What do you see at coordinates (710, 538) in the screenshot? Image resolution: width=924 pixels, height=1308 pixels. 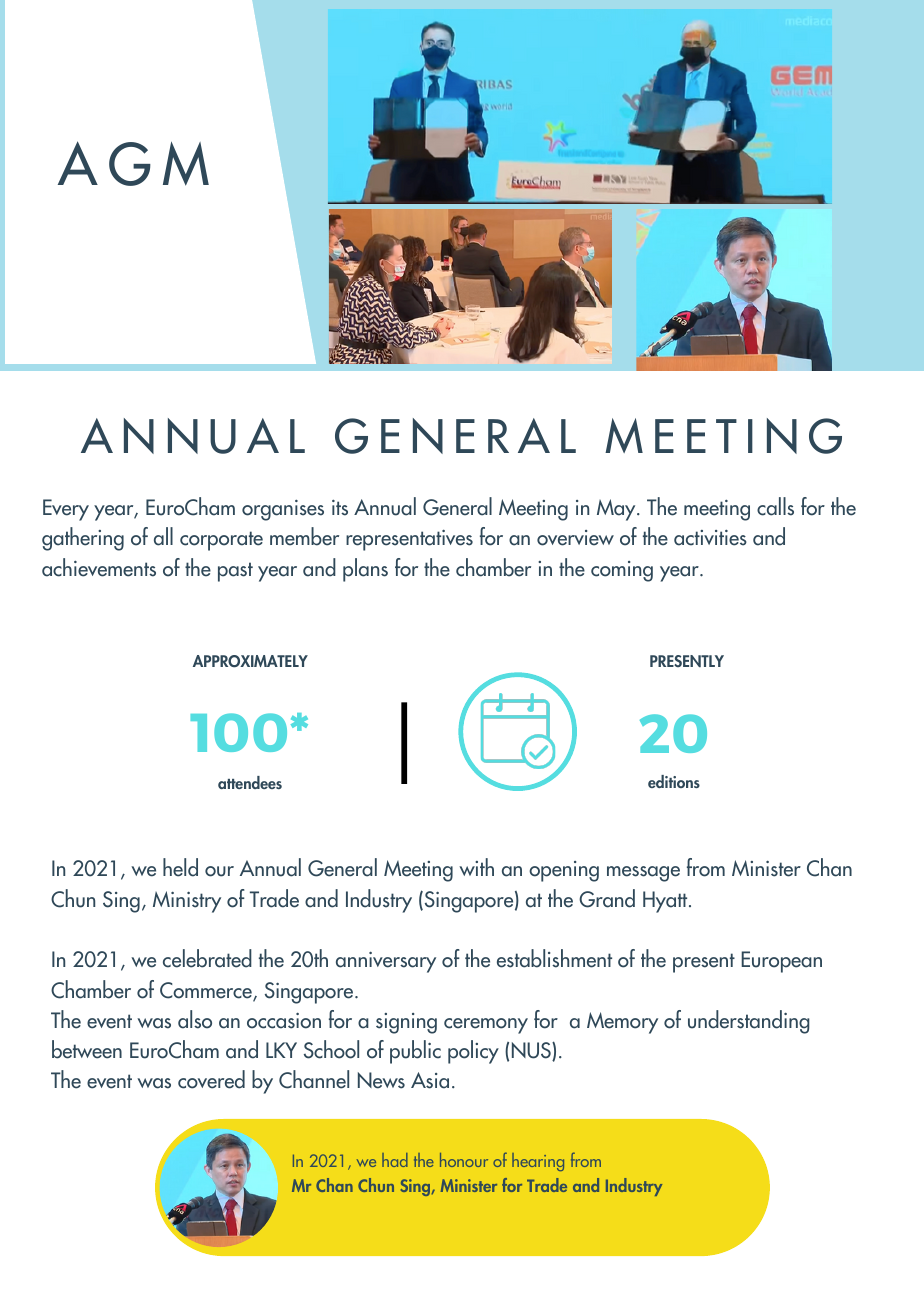 I see `activities` at bounding box center [710, 538].
